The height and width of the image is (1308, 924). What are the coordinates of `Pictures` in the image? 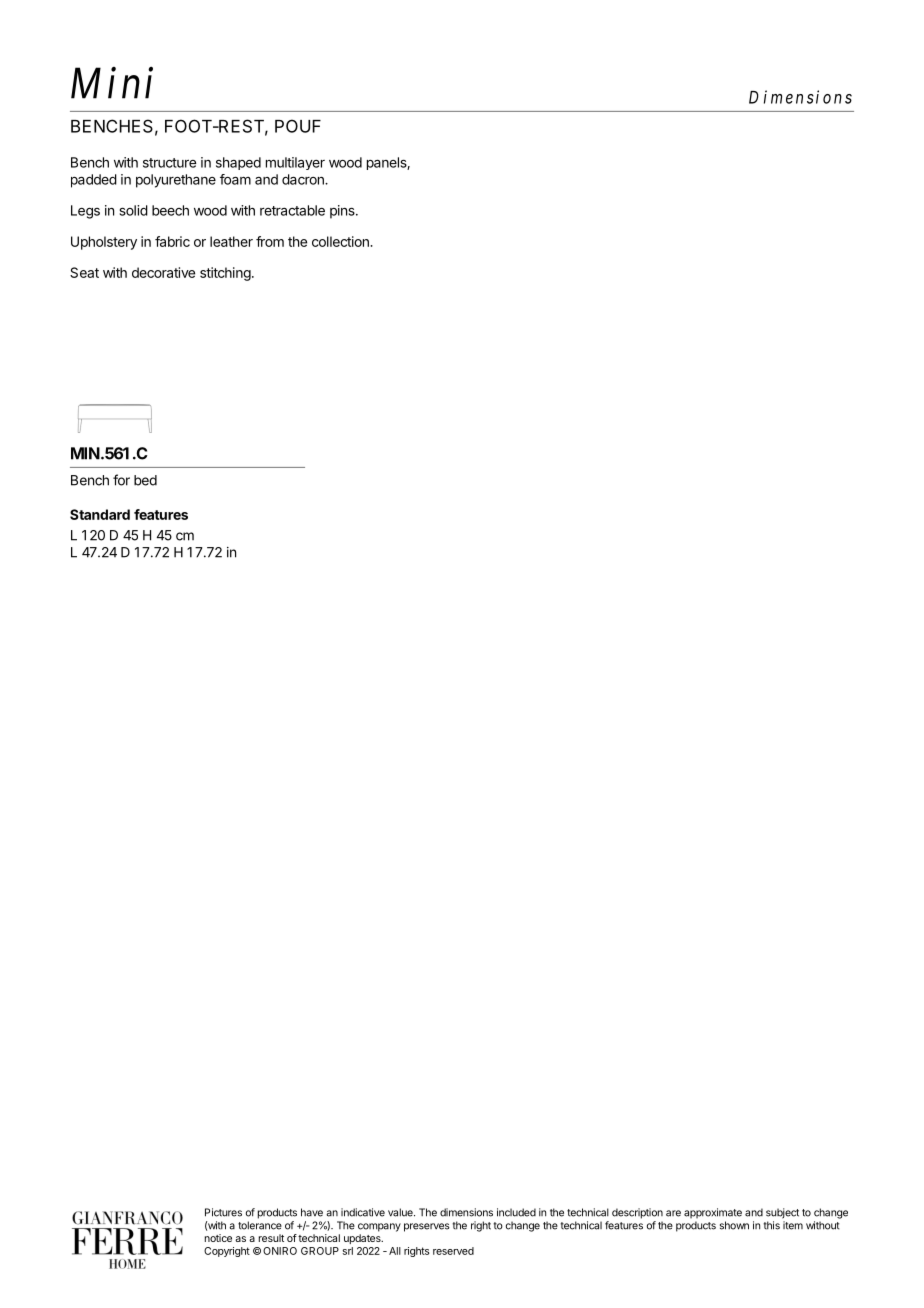 It's located at (223, 1212).
